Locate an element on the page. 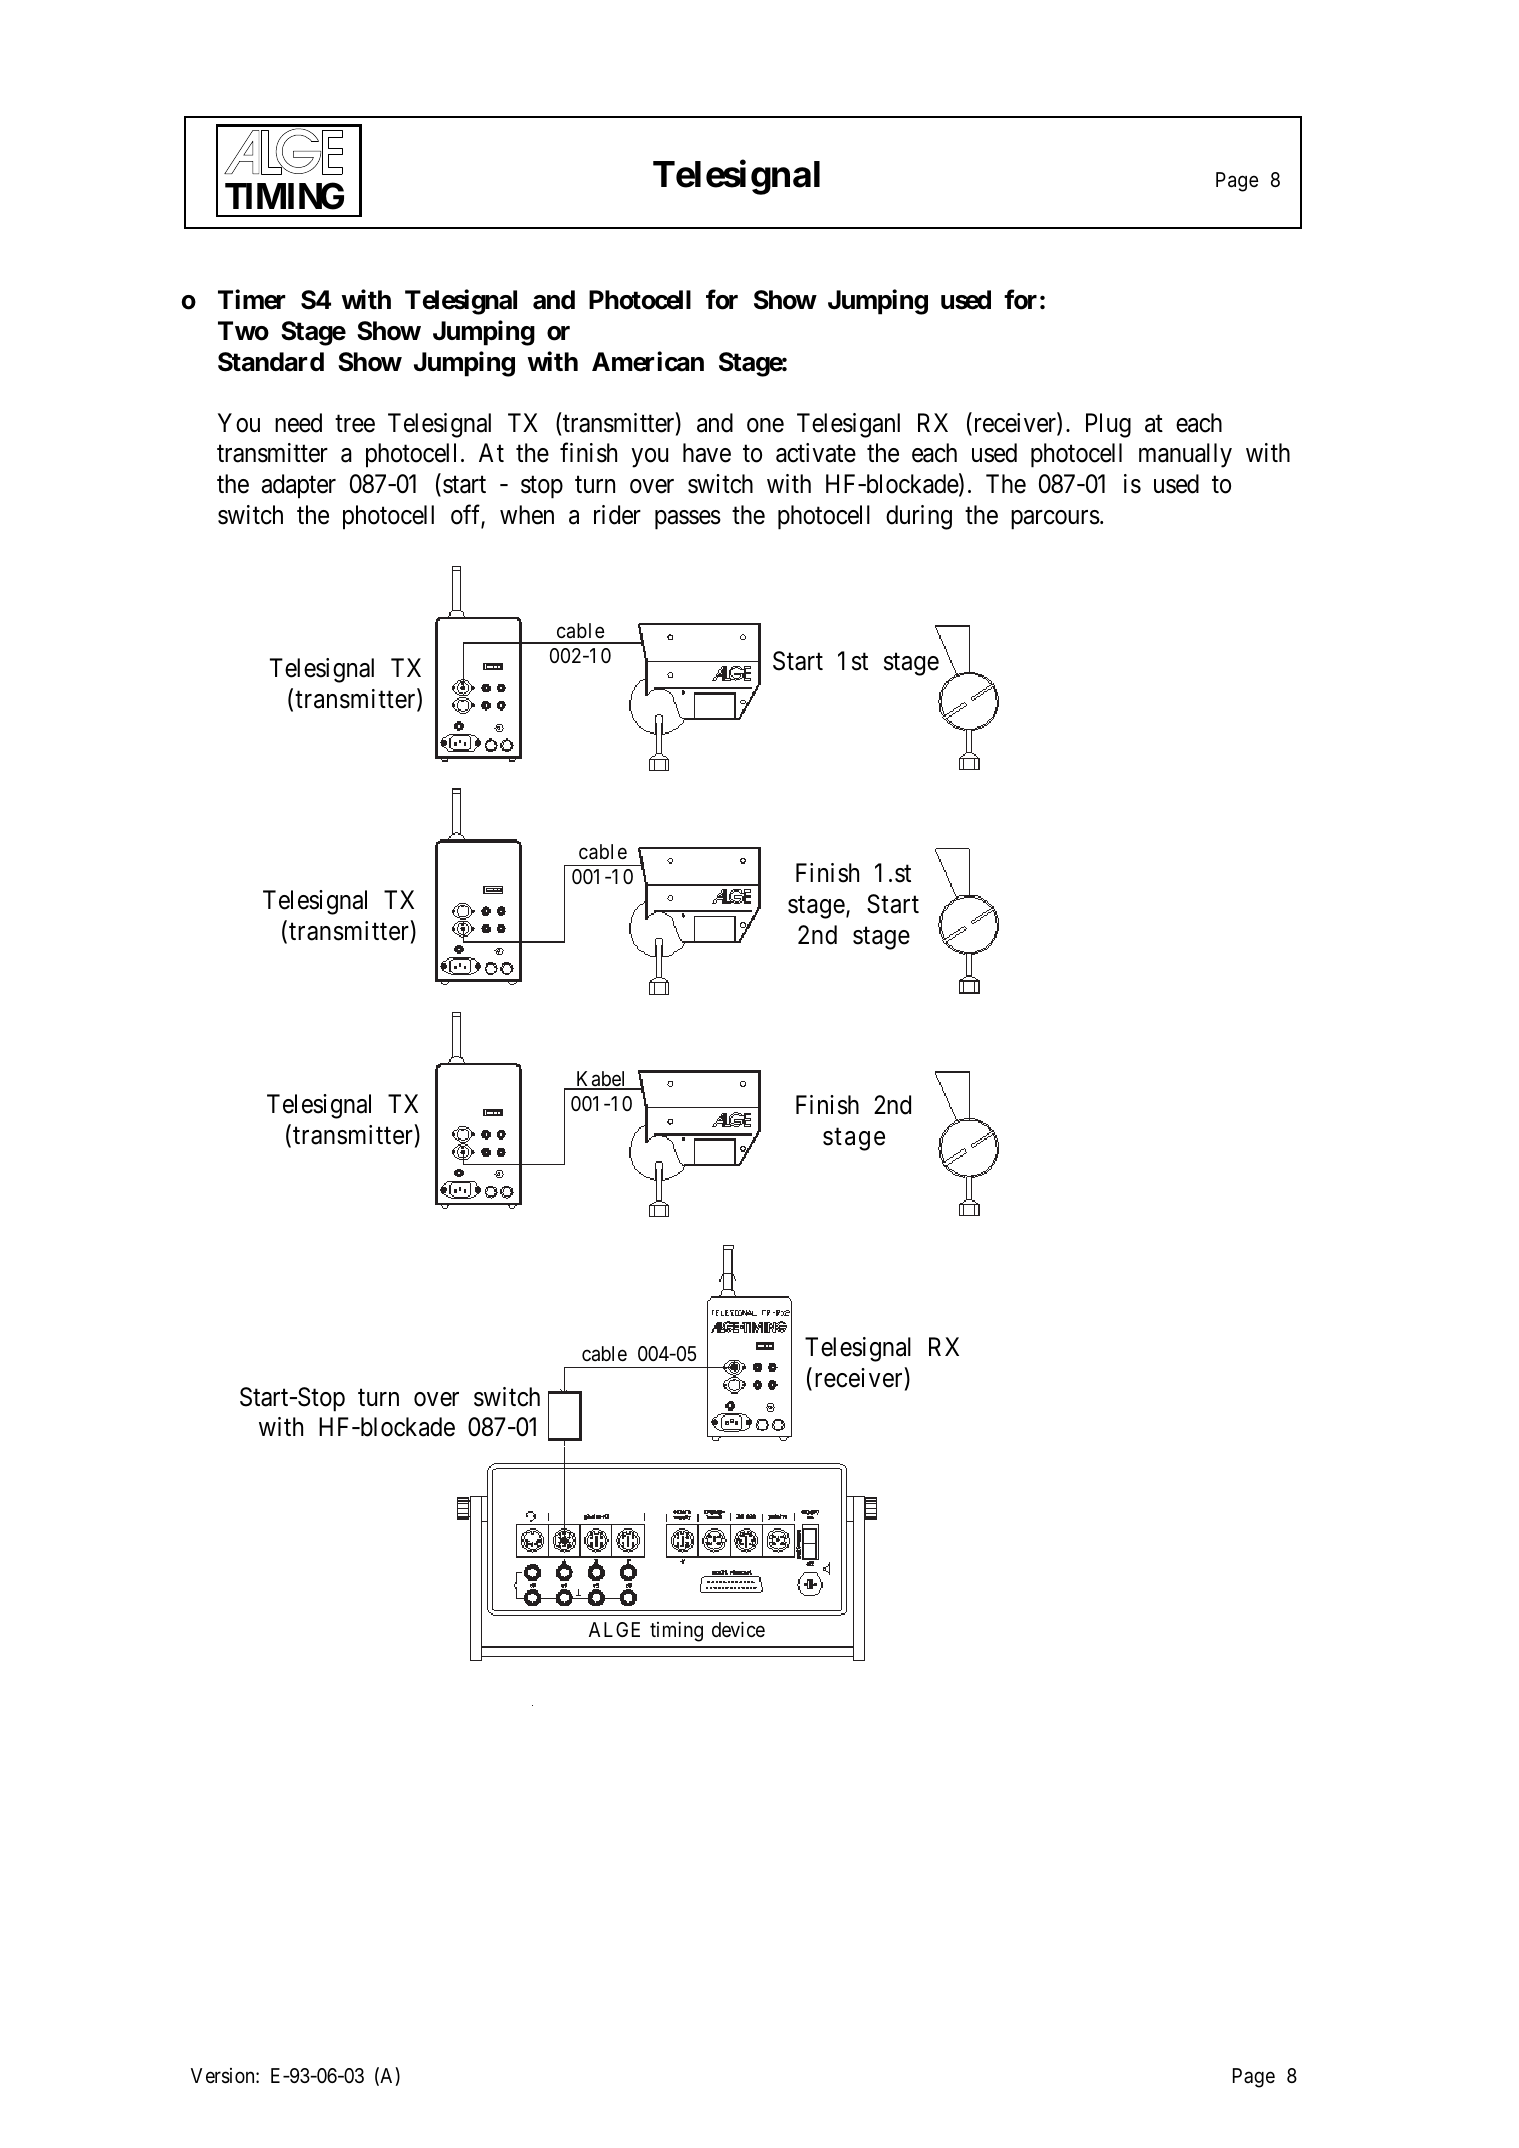 The image size is (1519, 2148). Standard is located at coordinates (271, 362).
